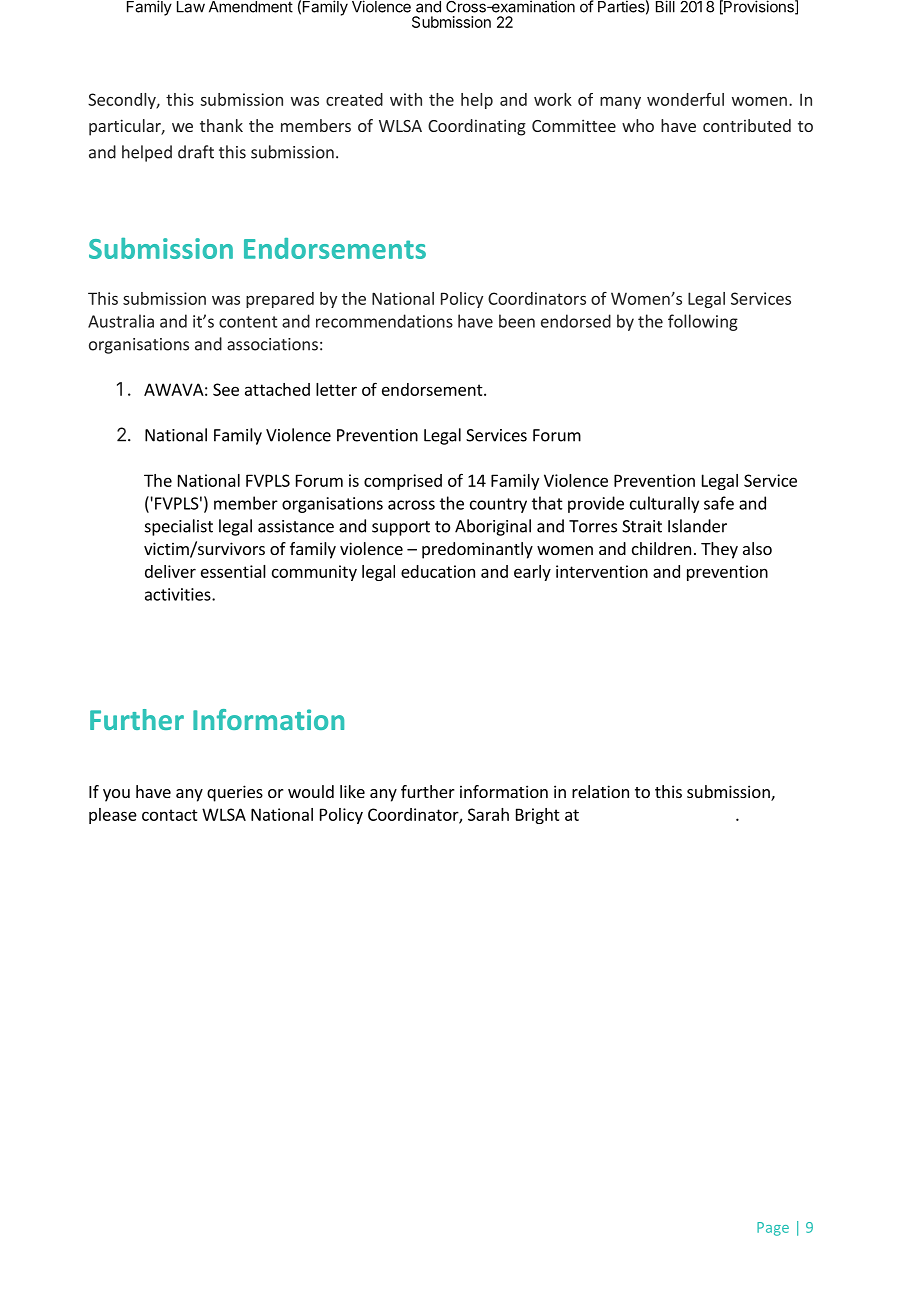 This page has width=924, height=1309. Describe the element at coordinates (488, 814) in the page. I see `Sarah` at that location.
